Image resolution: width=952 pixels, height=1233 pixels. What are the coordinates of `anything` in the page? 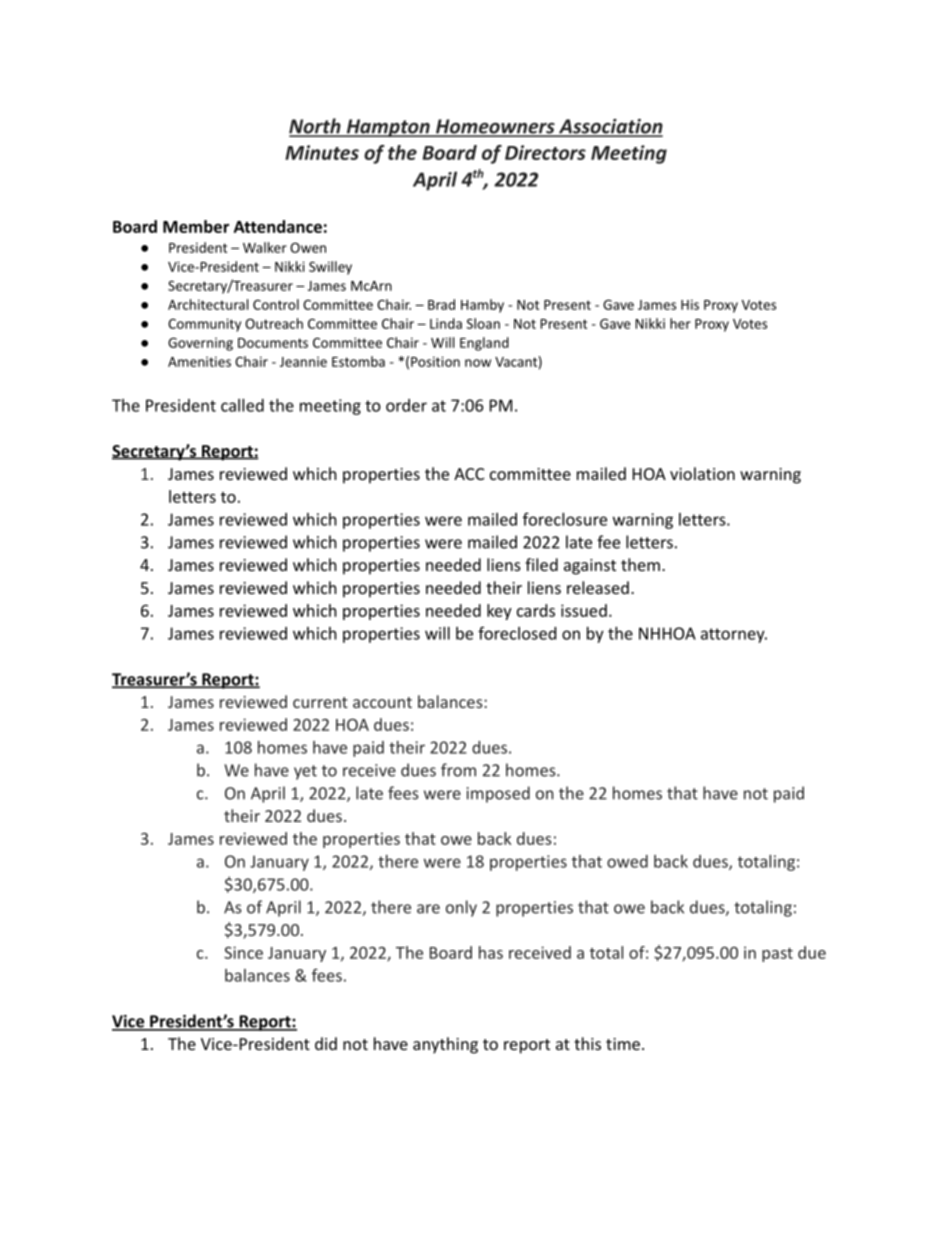 It's located at (445, 1045).
